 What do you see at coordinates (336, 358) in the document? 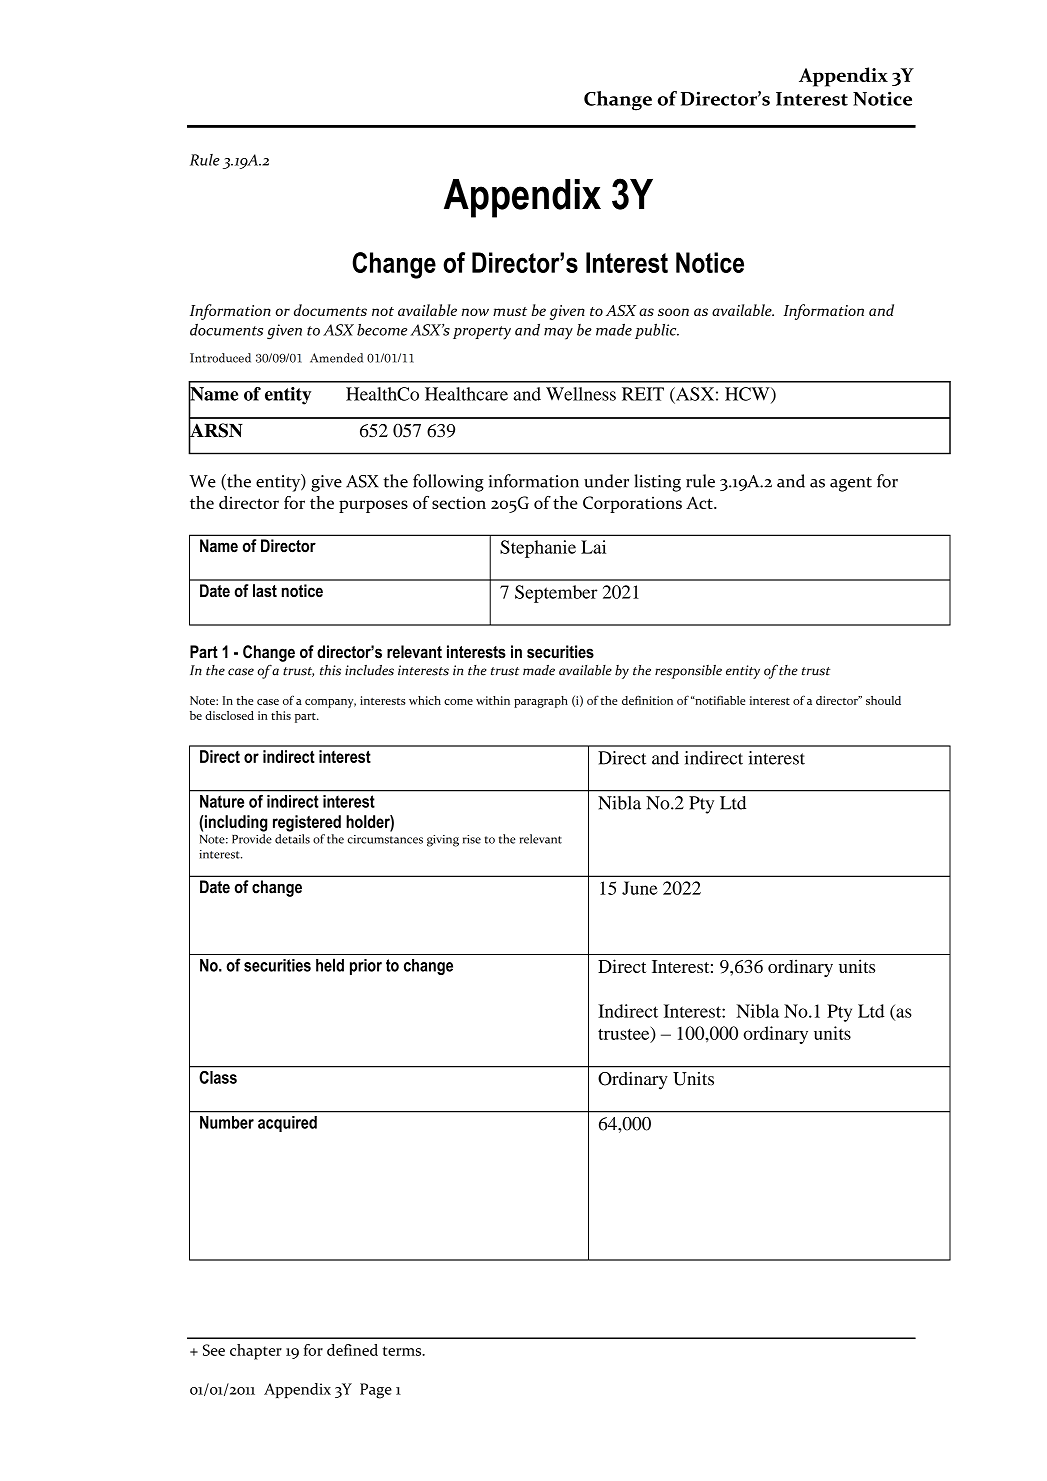
I see `Amended` at bounding box center [336, 358].
